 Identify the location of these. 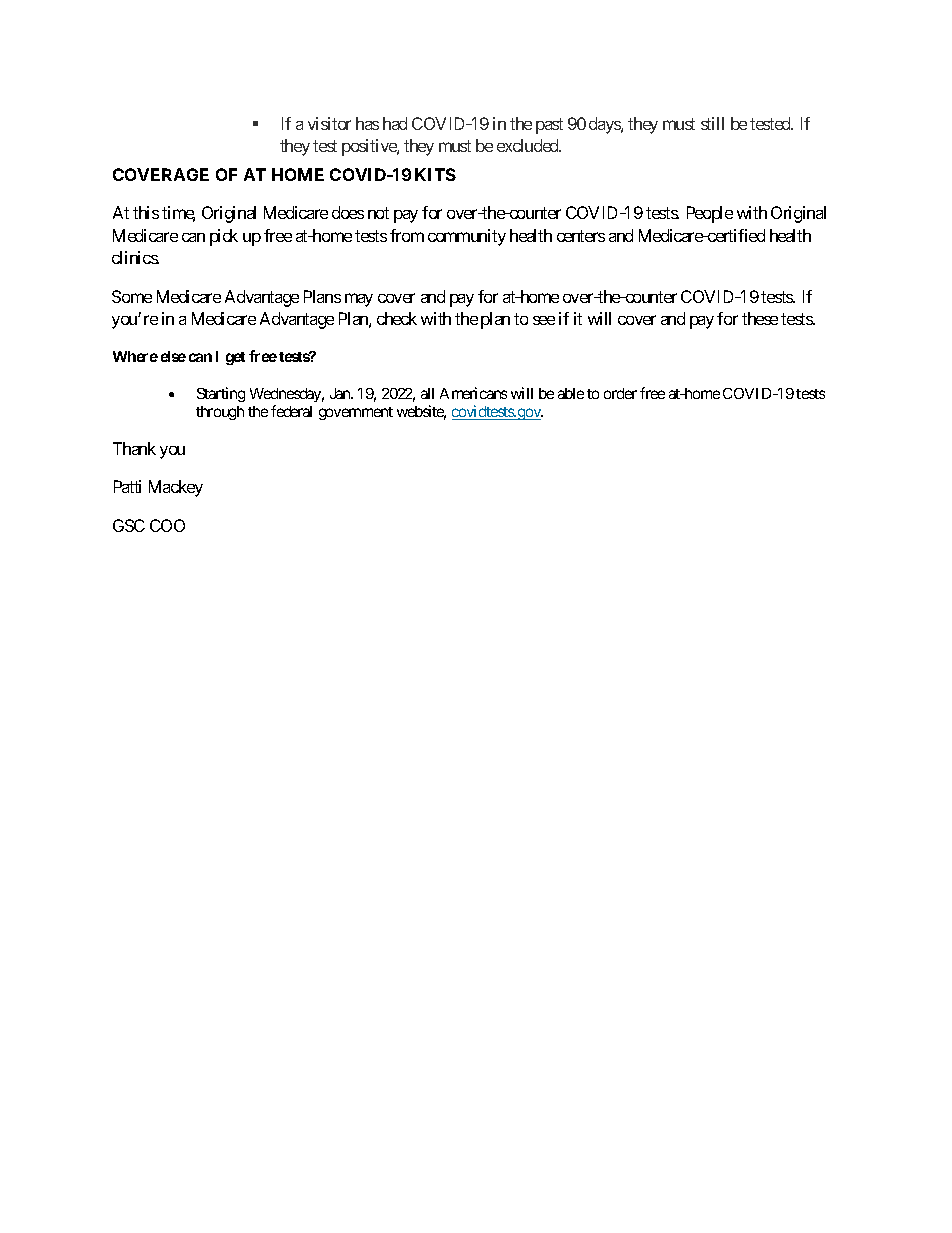
(760, 318).
